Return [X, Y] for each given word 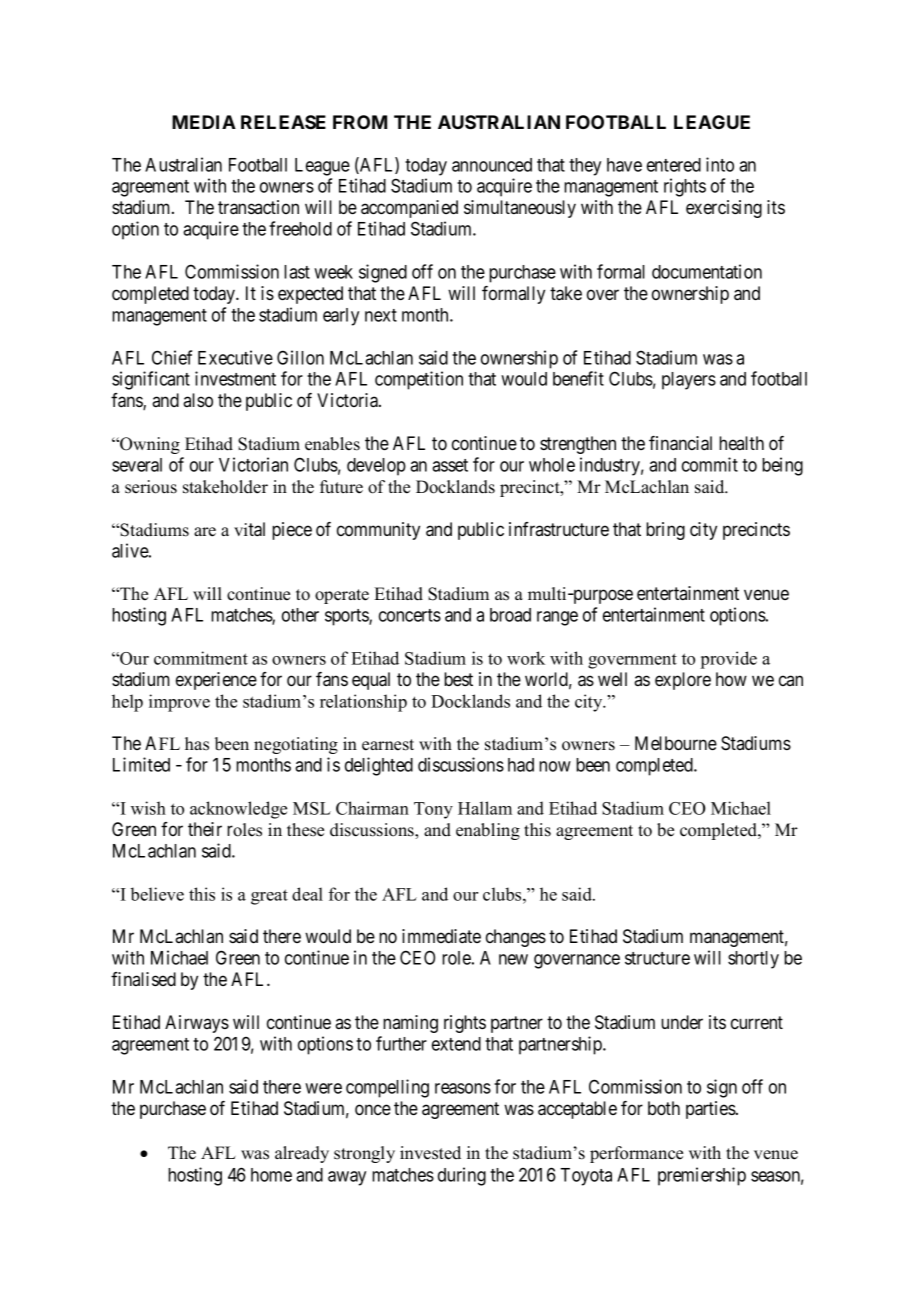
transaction [258, 207]
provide [729, 660]
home [271, 1175]
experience [216, 681]
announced [492, 165]
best [458, 679]
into [720, 164]
